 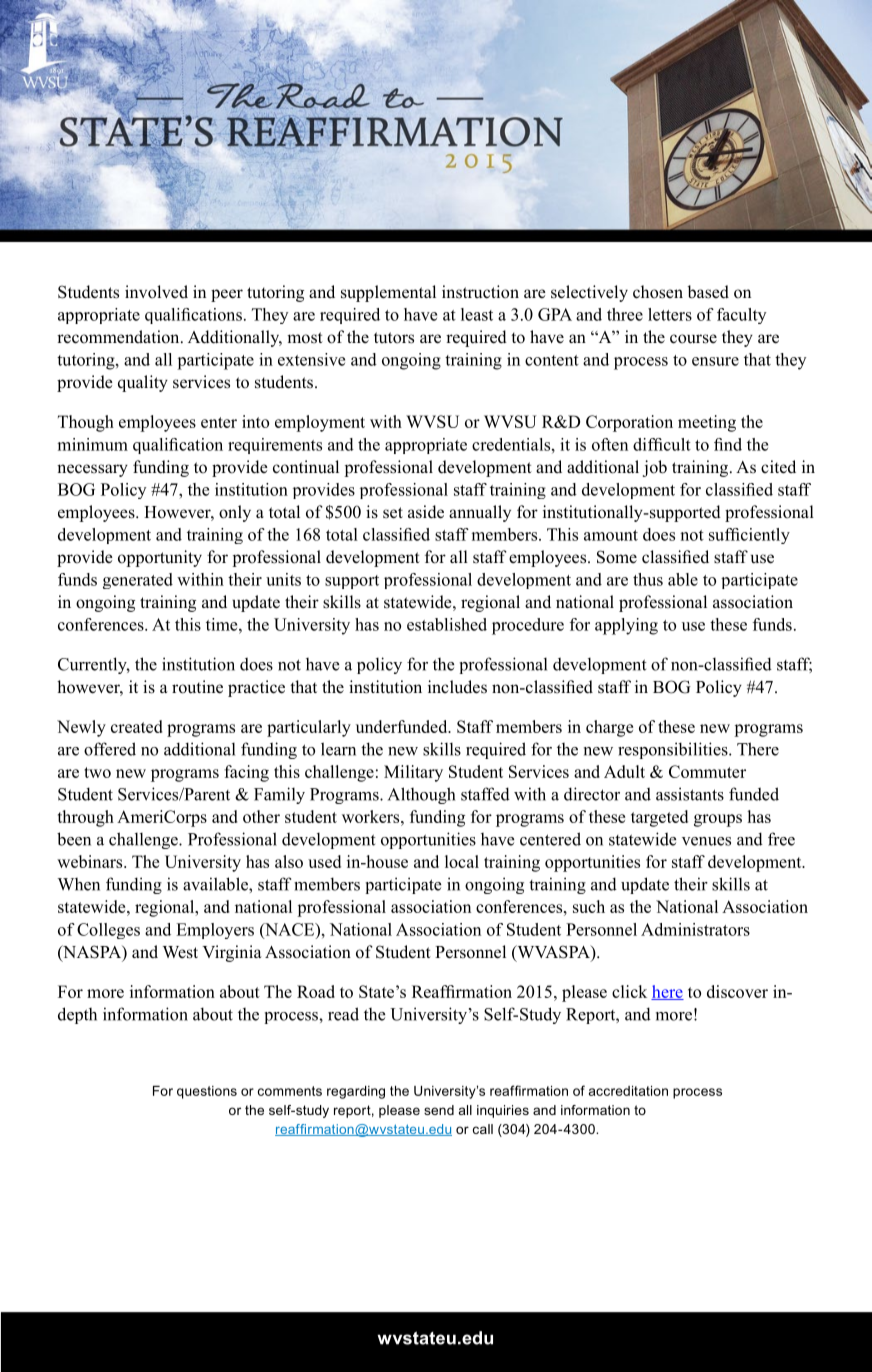 I want to click on created, so click(x=137, y=726).
